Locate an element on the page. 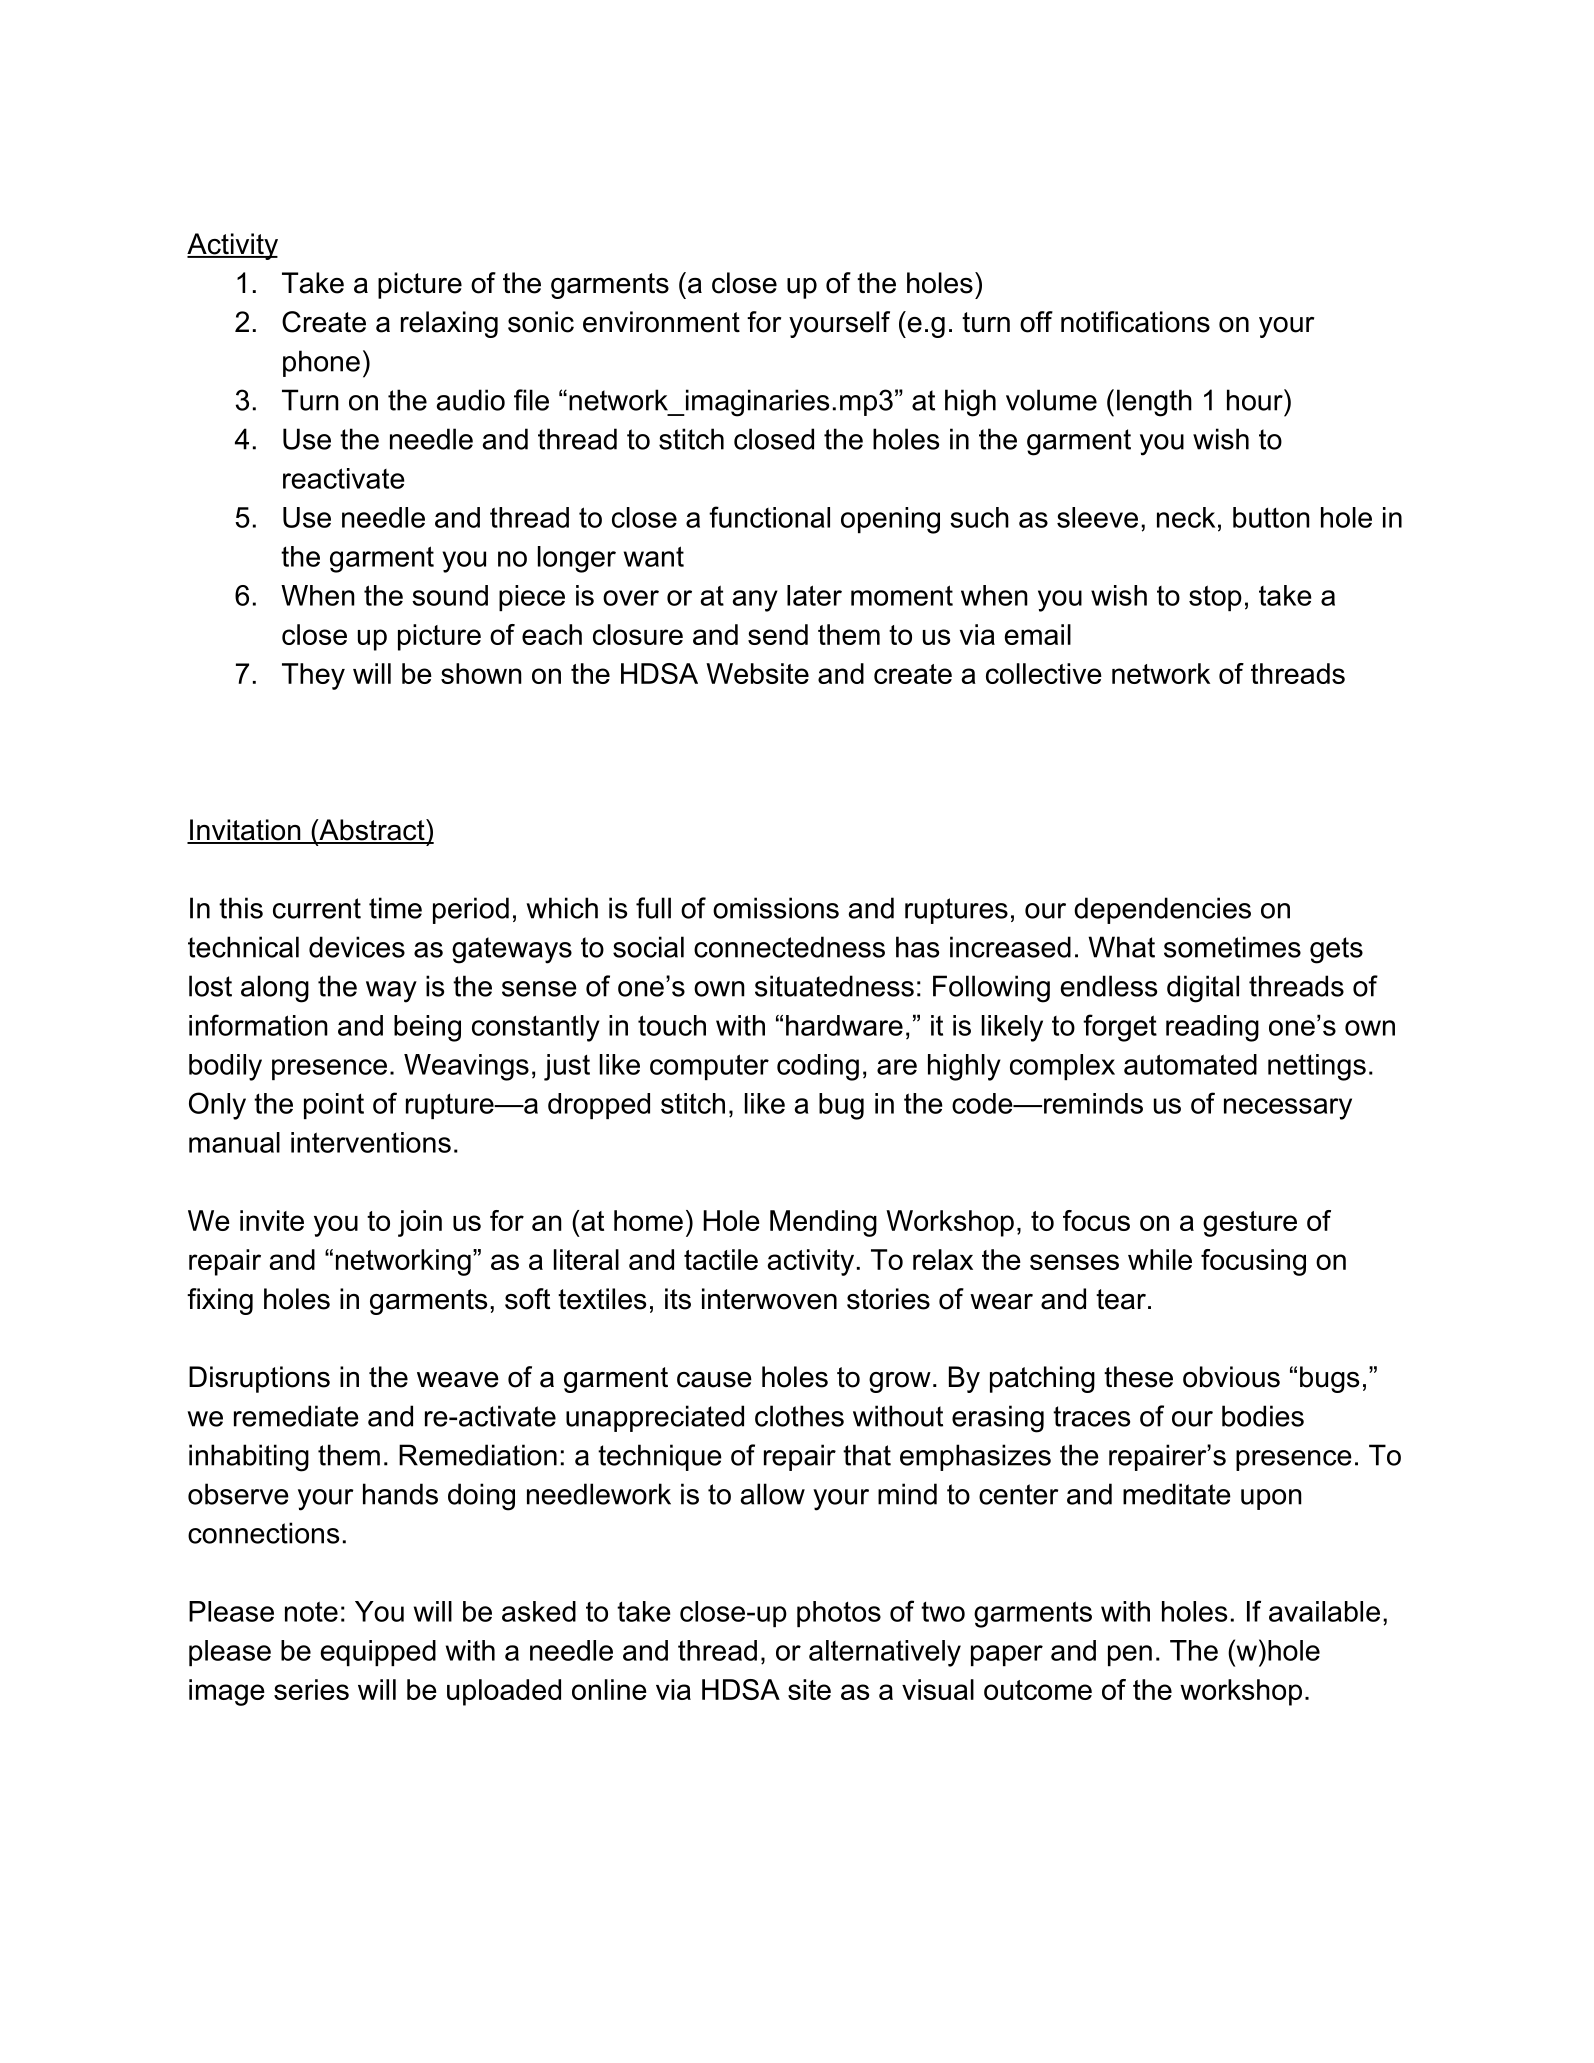 This document has width=1594, height=2063. stop is located at coordinates (1215, 598).
